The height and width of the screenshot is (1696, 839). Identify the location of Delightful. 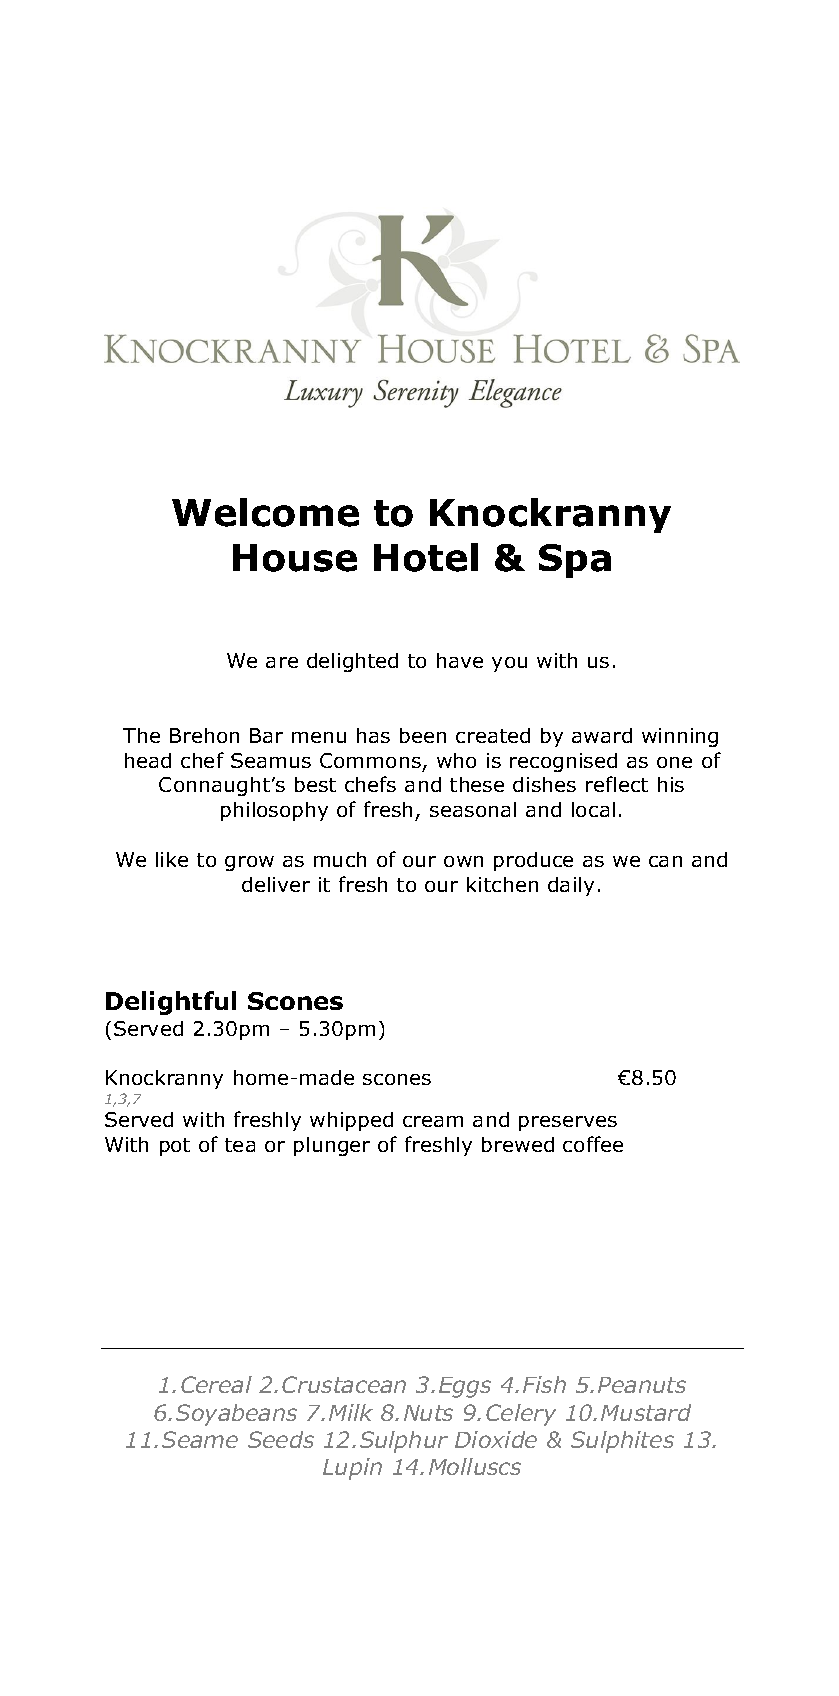
(171, 1003).
